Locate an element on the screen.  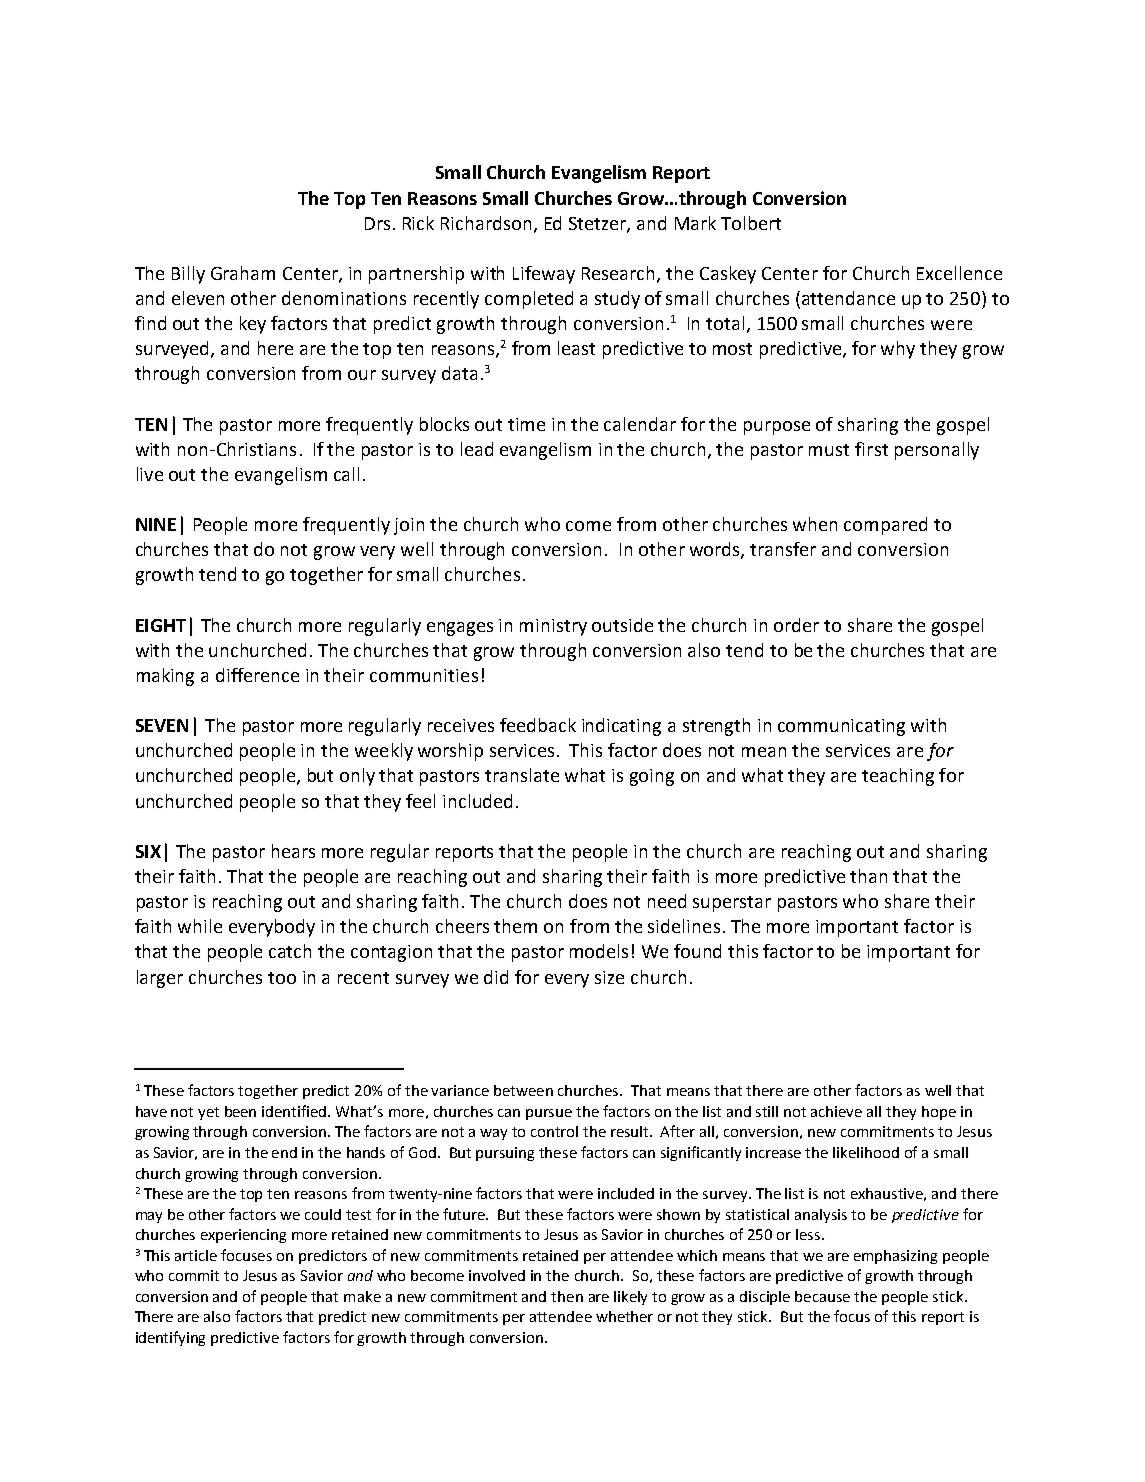
Graham is located at coordinates (243, 273).
